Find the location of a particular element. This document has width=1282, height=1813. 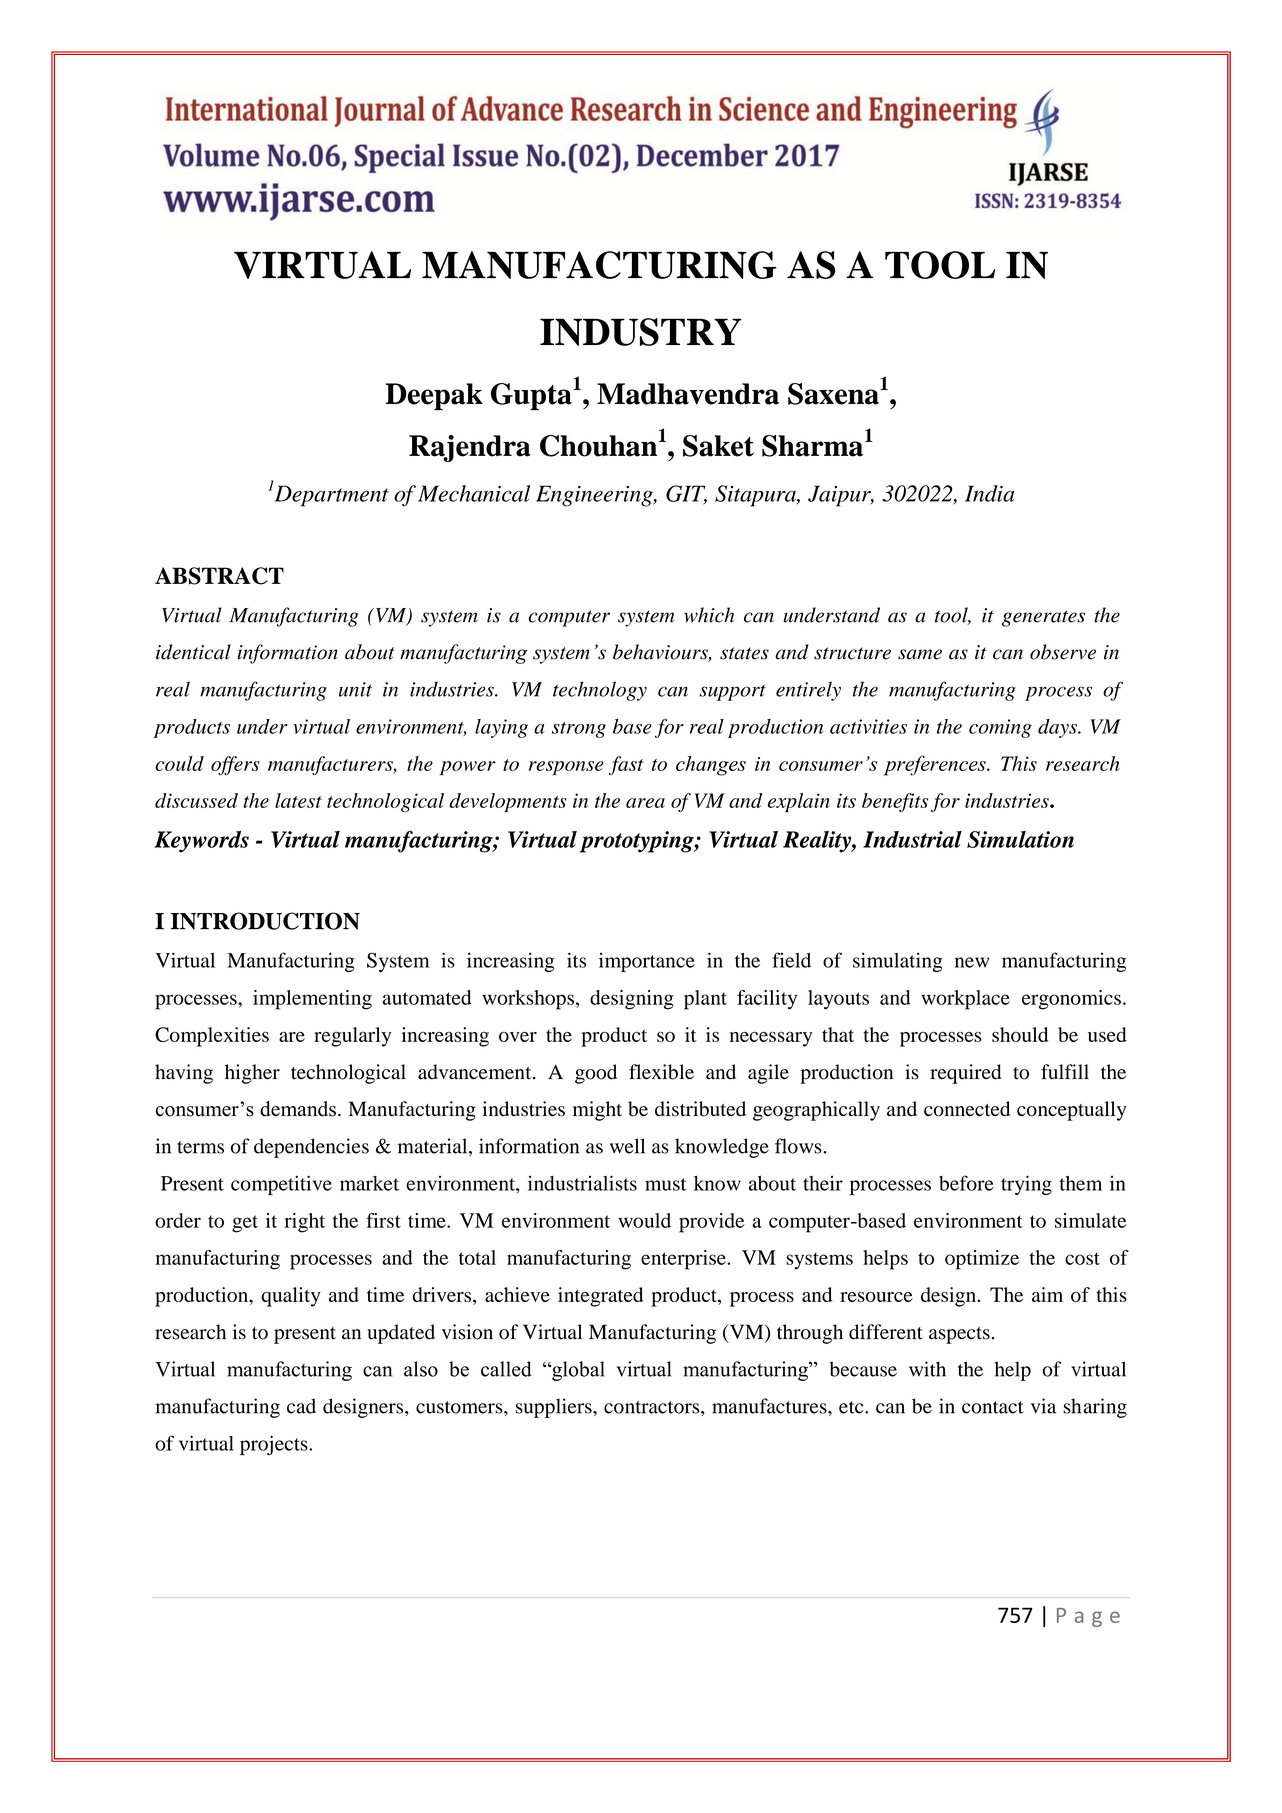

Simulation is located at coordinates (1020, 839).
